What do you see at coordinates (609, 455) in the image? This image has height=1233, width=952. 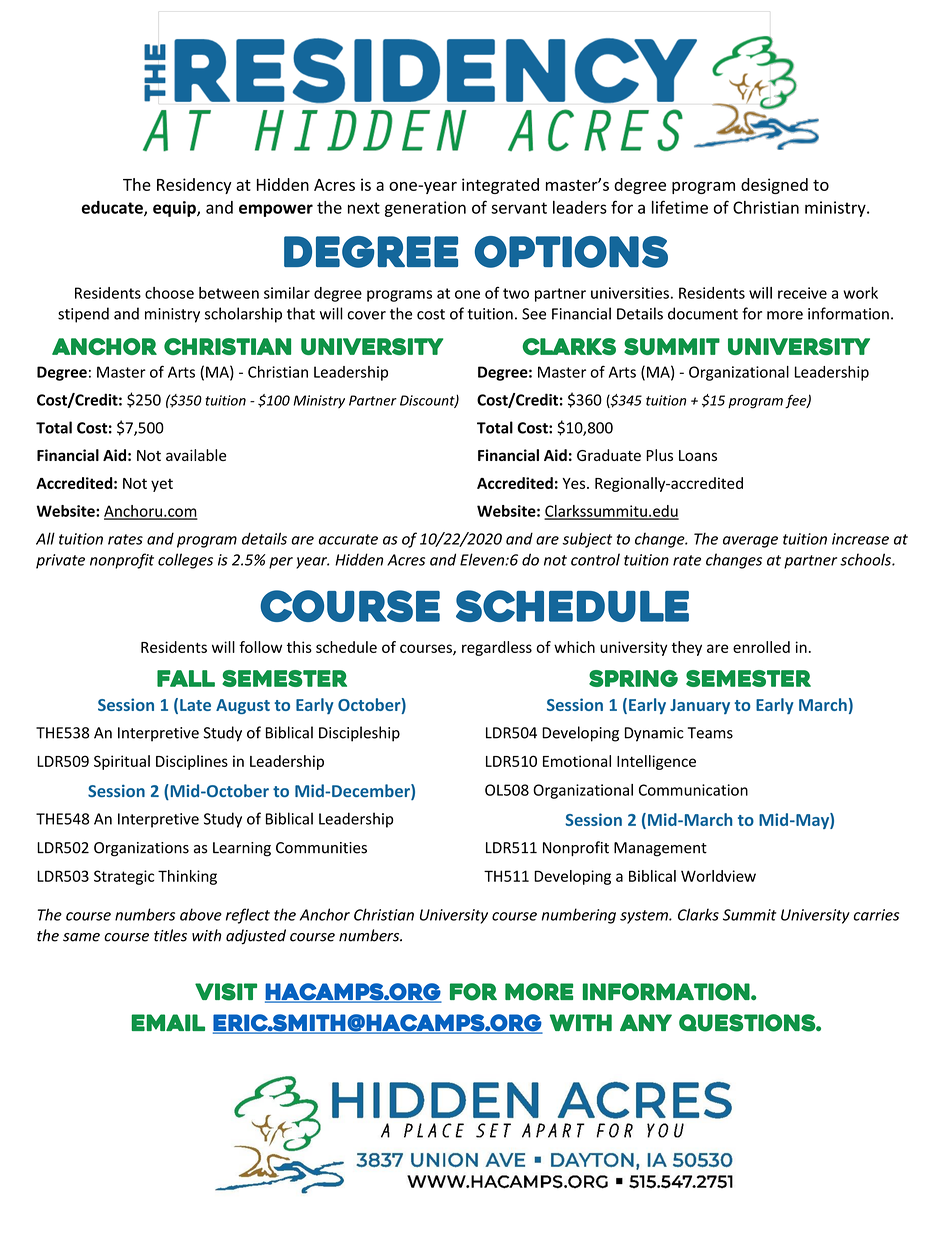 I see `Graduate` at bounding box center [609, 455].
